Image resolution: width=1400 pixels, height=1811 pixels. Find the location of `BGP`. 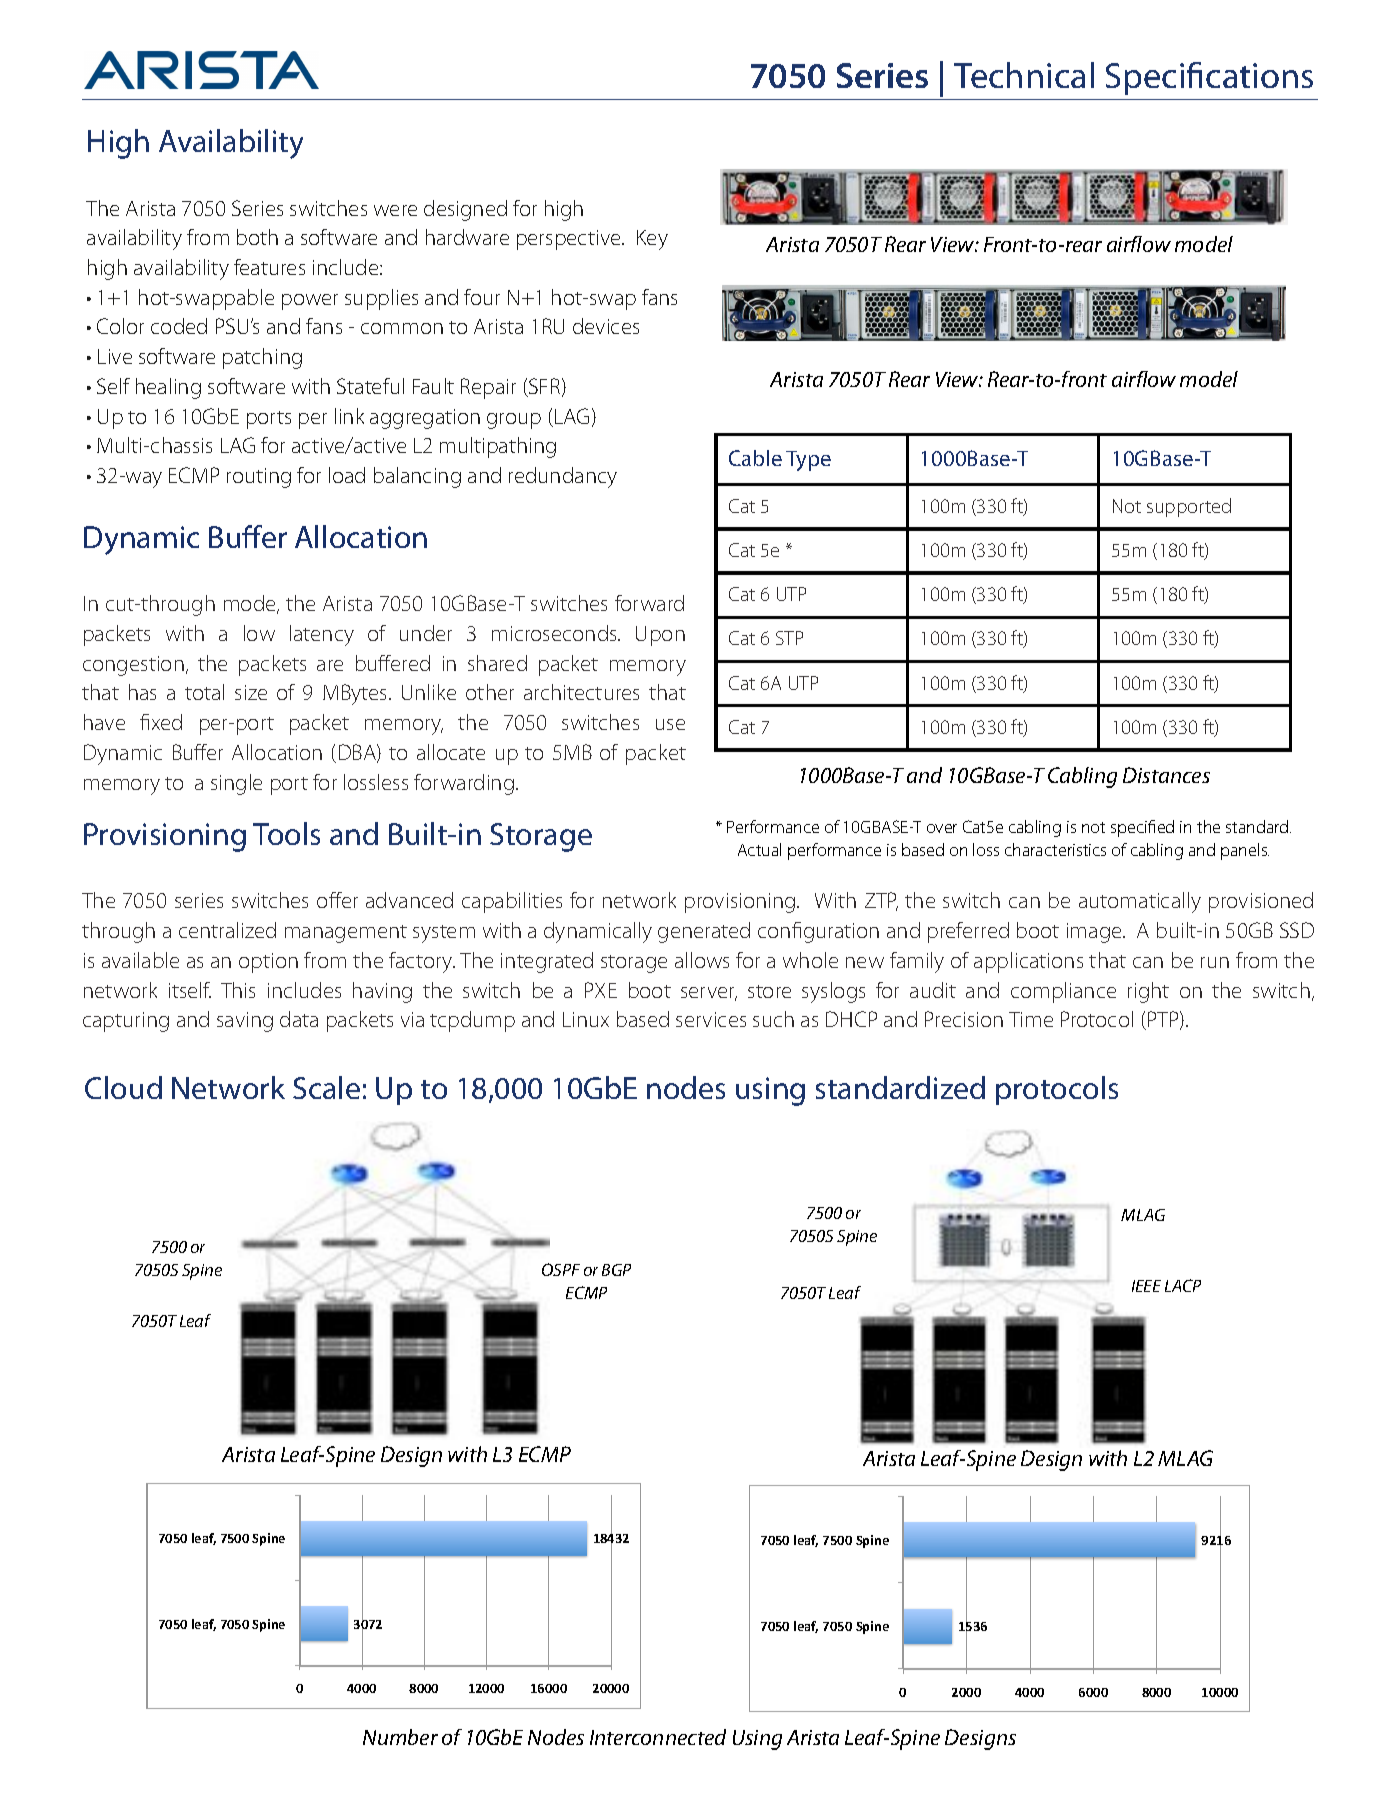

BGP is located at coordinates (616, 1270).
